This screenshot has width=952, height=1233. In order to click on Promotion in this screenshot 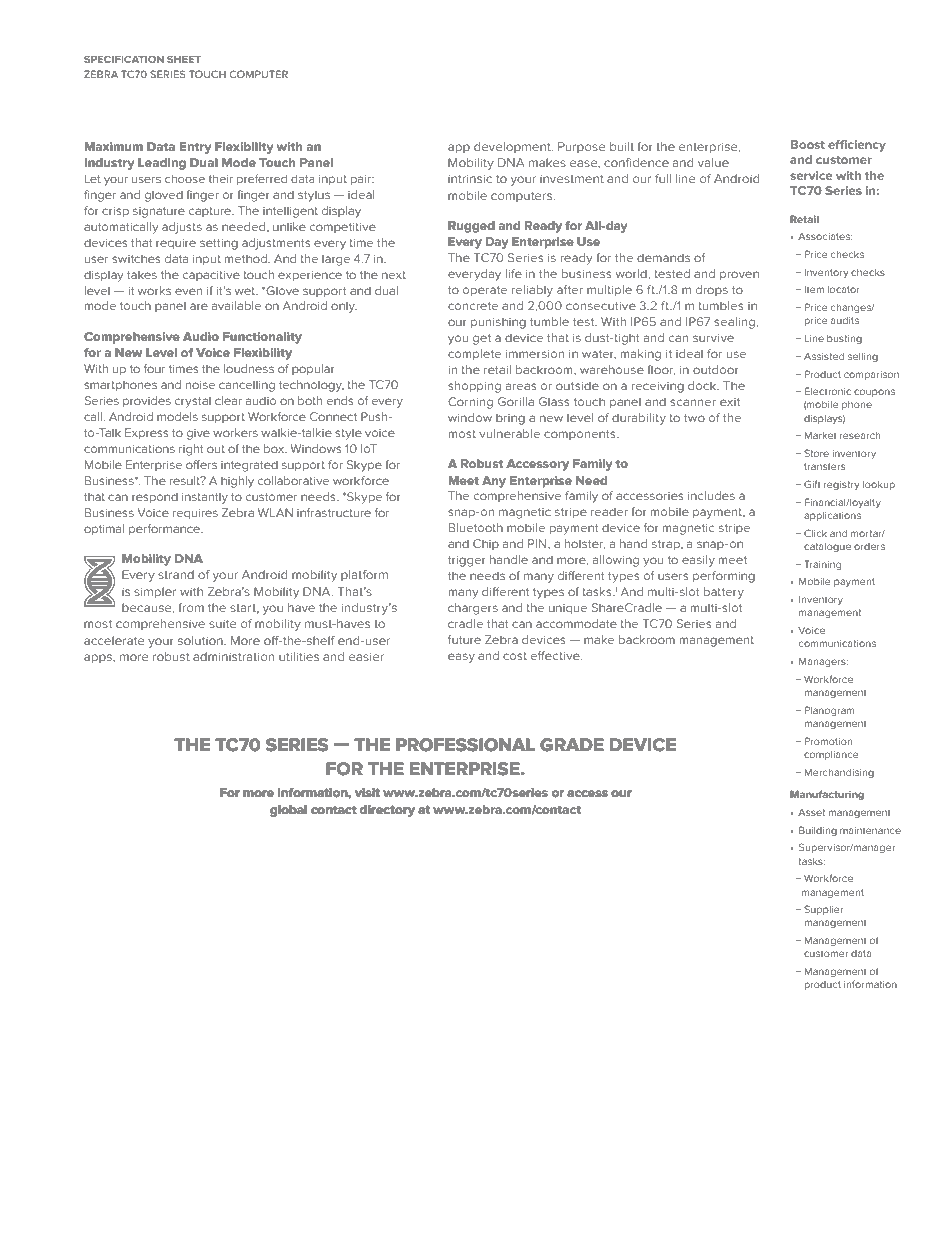, I will do `click(828, 741)`.
